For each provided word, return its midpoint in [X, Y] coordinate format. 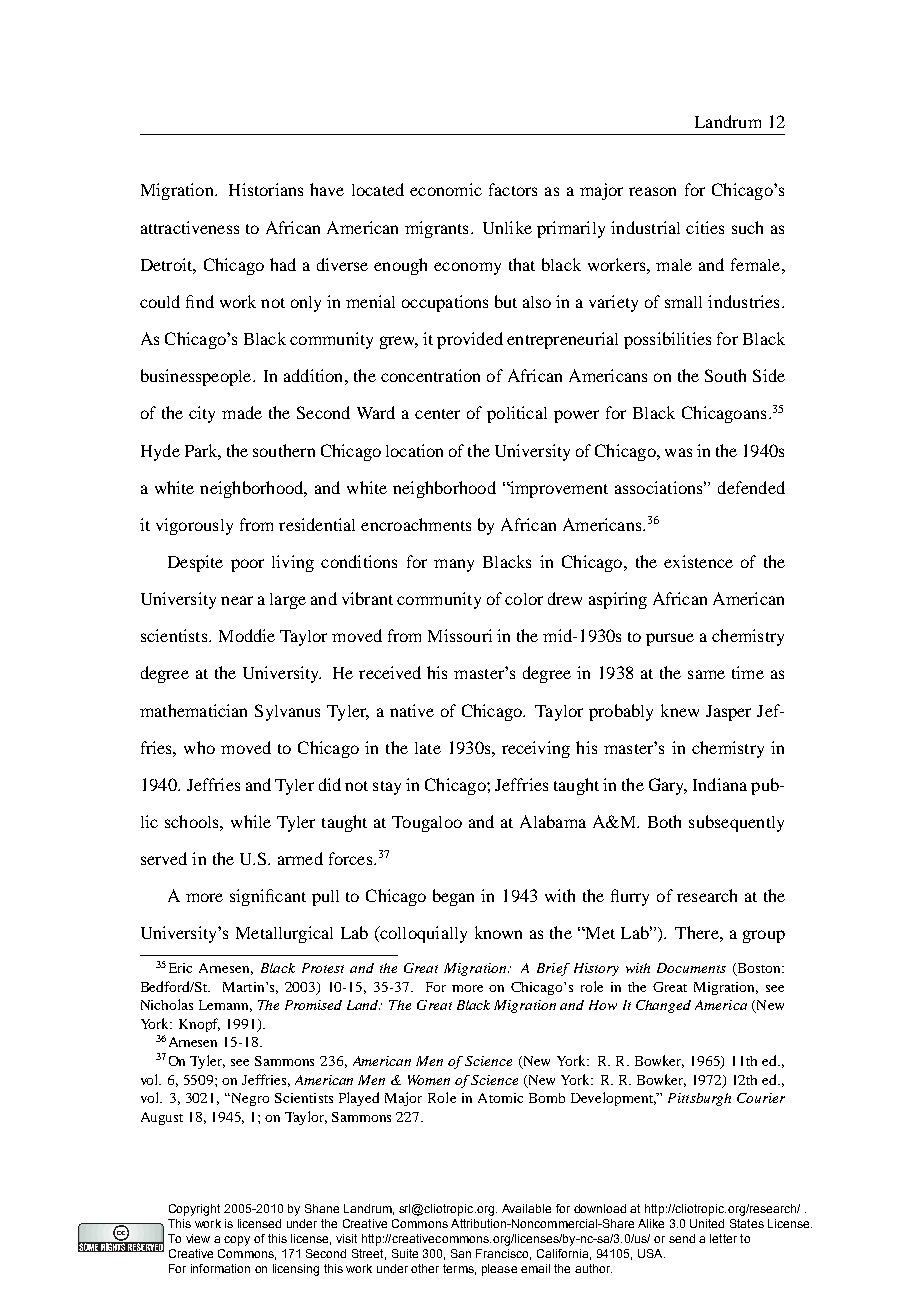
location [414, 450]
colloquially [422, 934]
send [682, 1238]
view [198, 1238]
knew [680, 710]
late [428, 748]
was [678, 452]
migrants [436, 229]
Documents [691, 968]
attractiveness [190, 227]
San [461, 1253]
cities [705, 227]
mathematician [193, 710]
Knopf [199, 1025]
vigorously [194, 526]
